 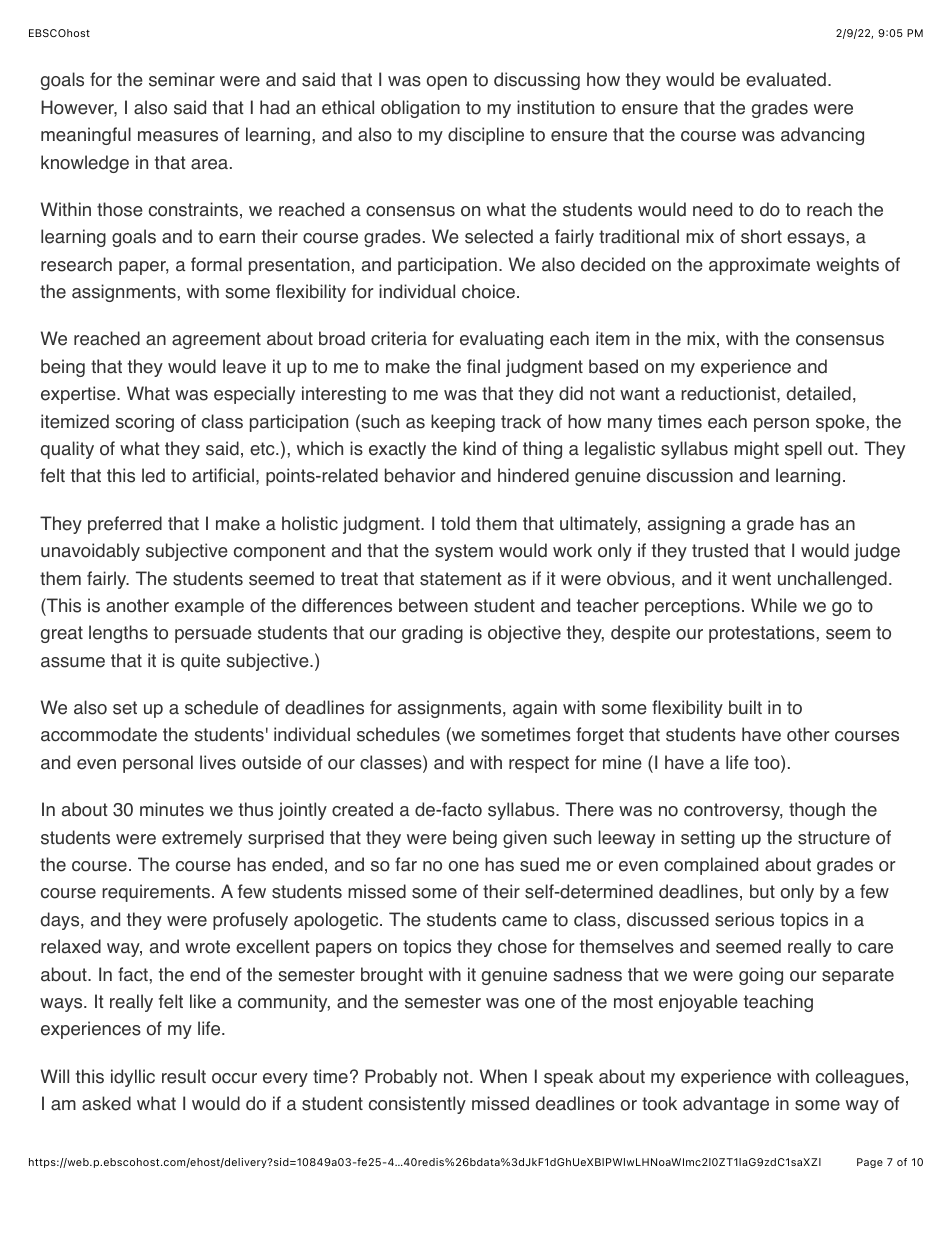 I want to click on measures, so click(x=178, y=136).
